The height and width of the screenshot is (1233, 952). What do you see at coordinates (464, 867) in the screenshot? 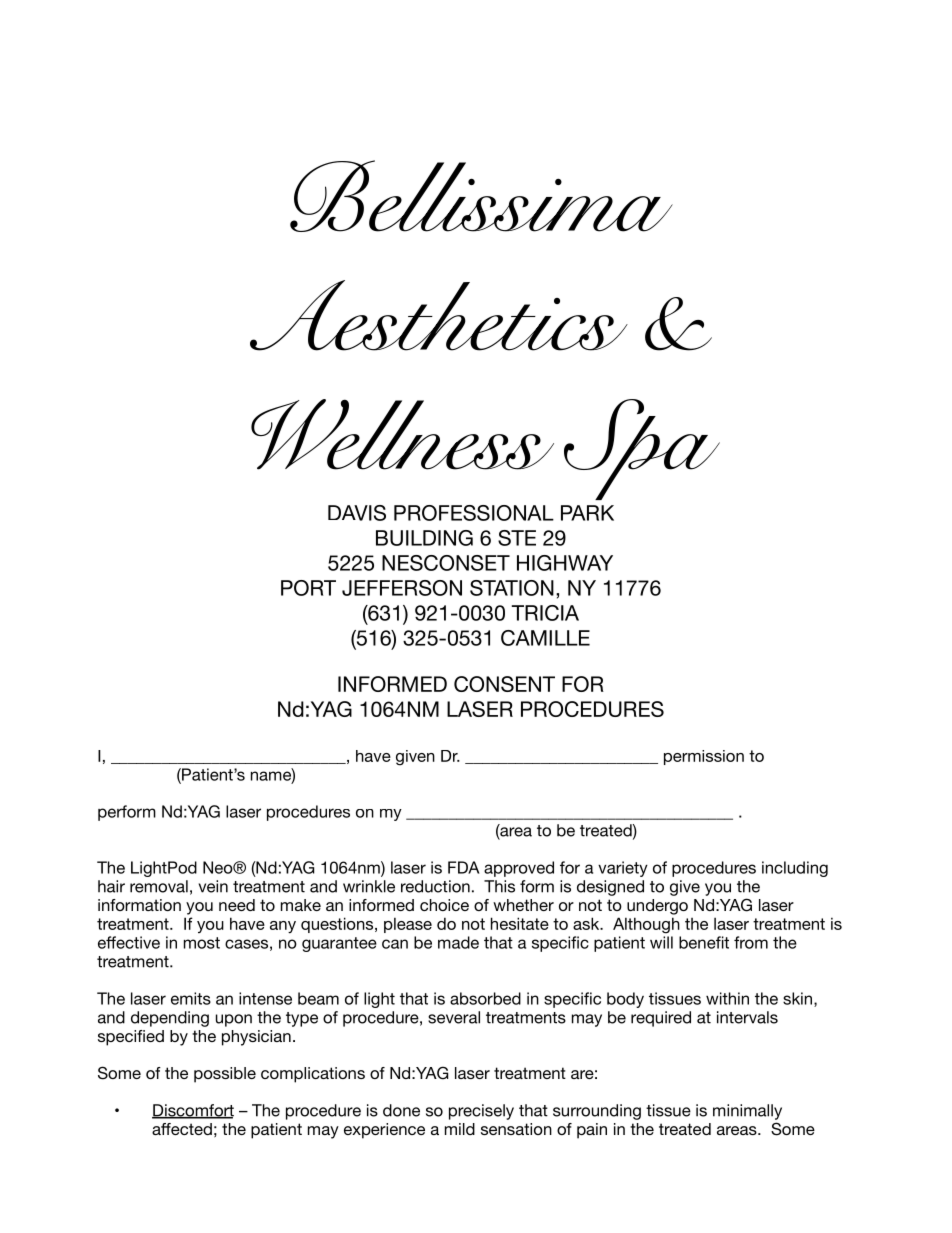
I see `FDA` at bounding box center [464, 867].
